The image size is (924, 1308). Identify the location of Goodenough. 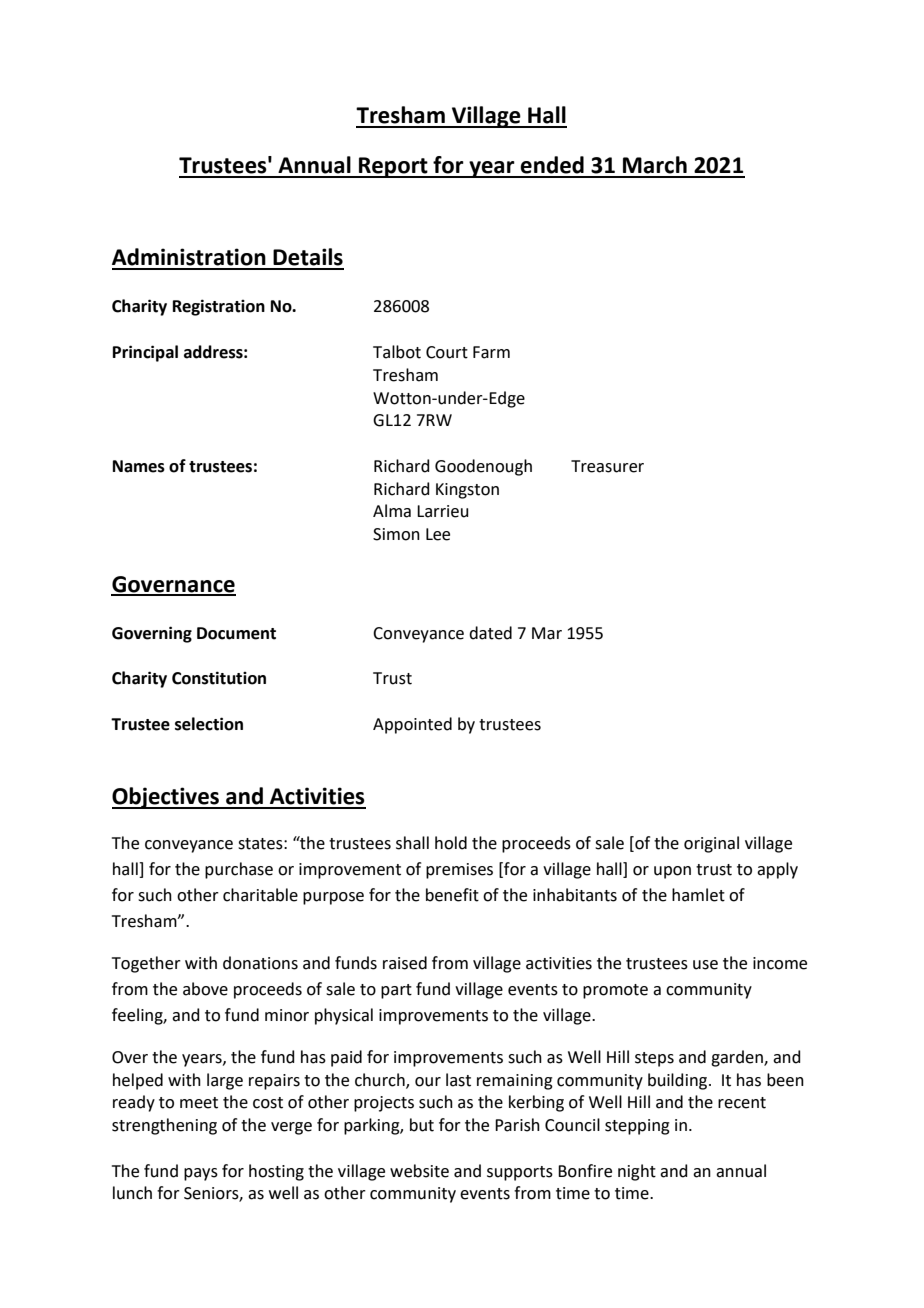
(483, 467).
